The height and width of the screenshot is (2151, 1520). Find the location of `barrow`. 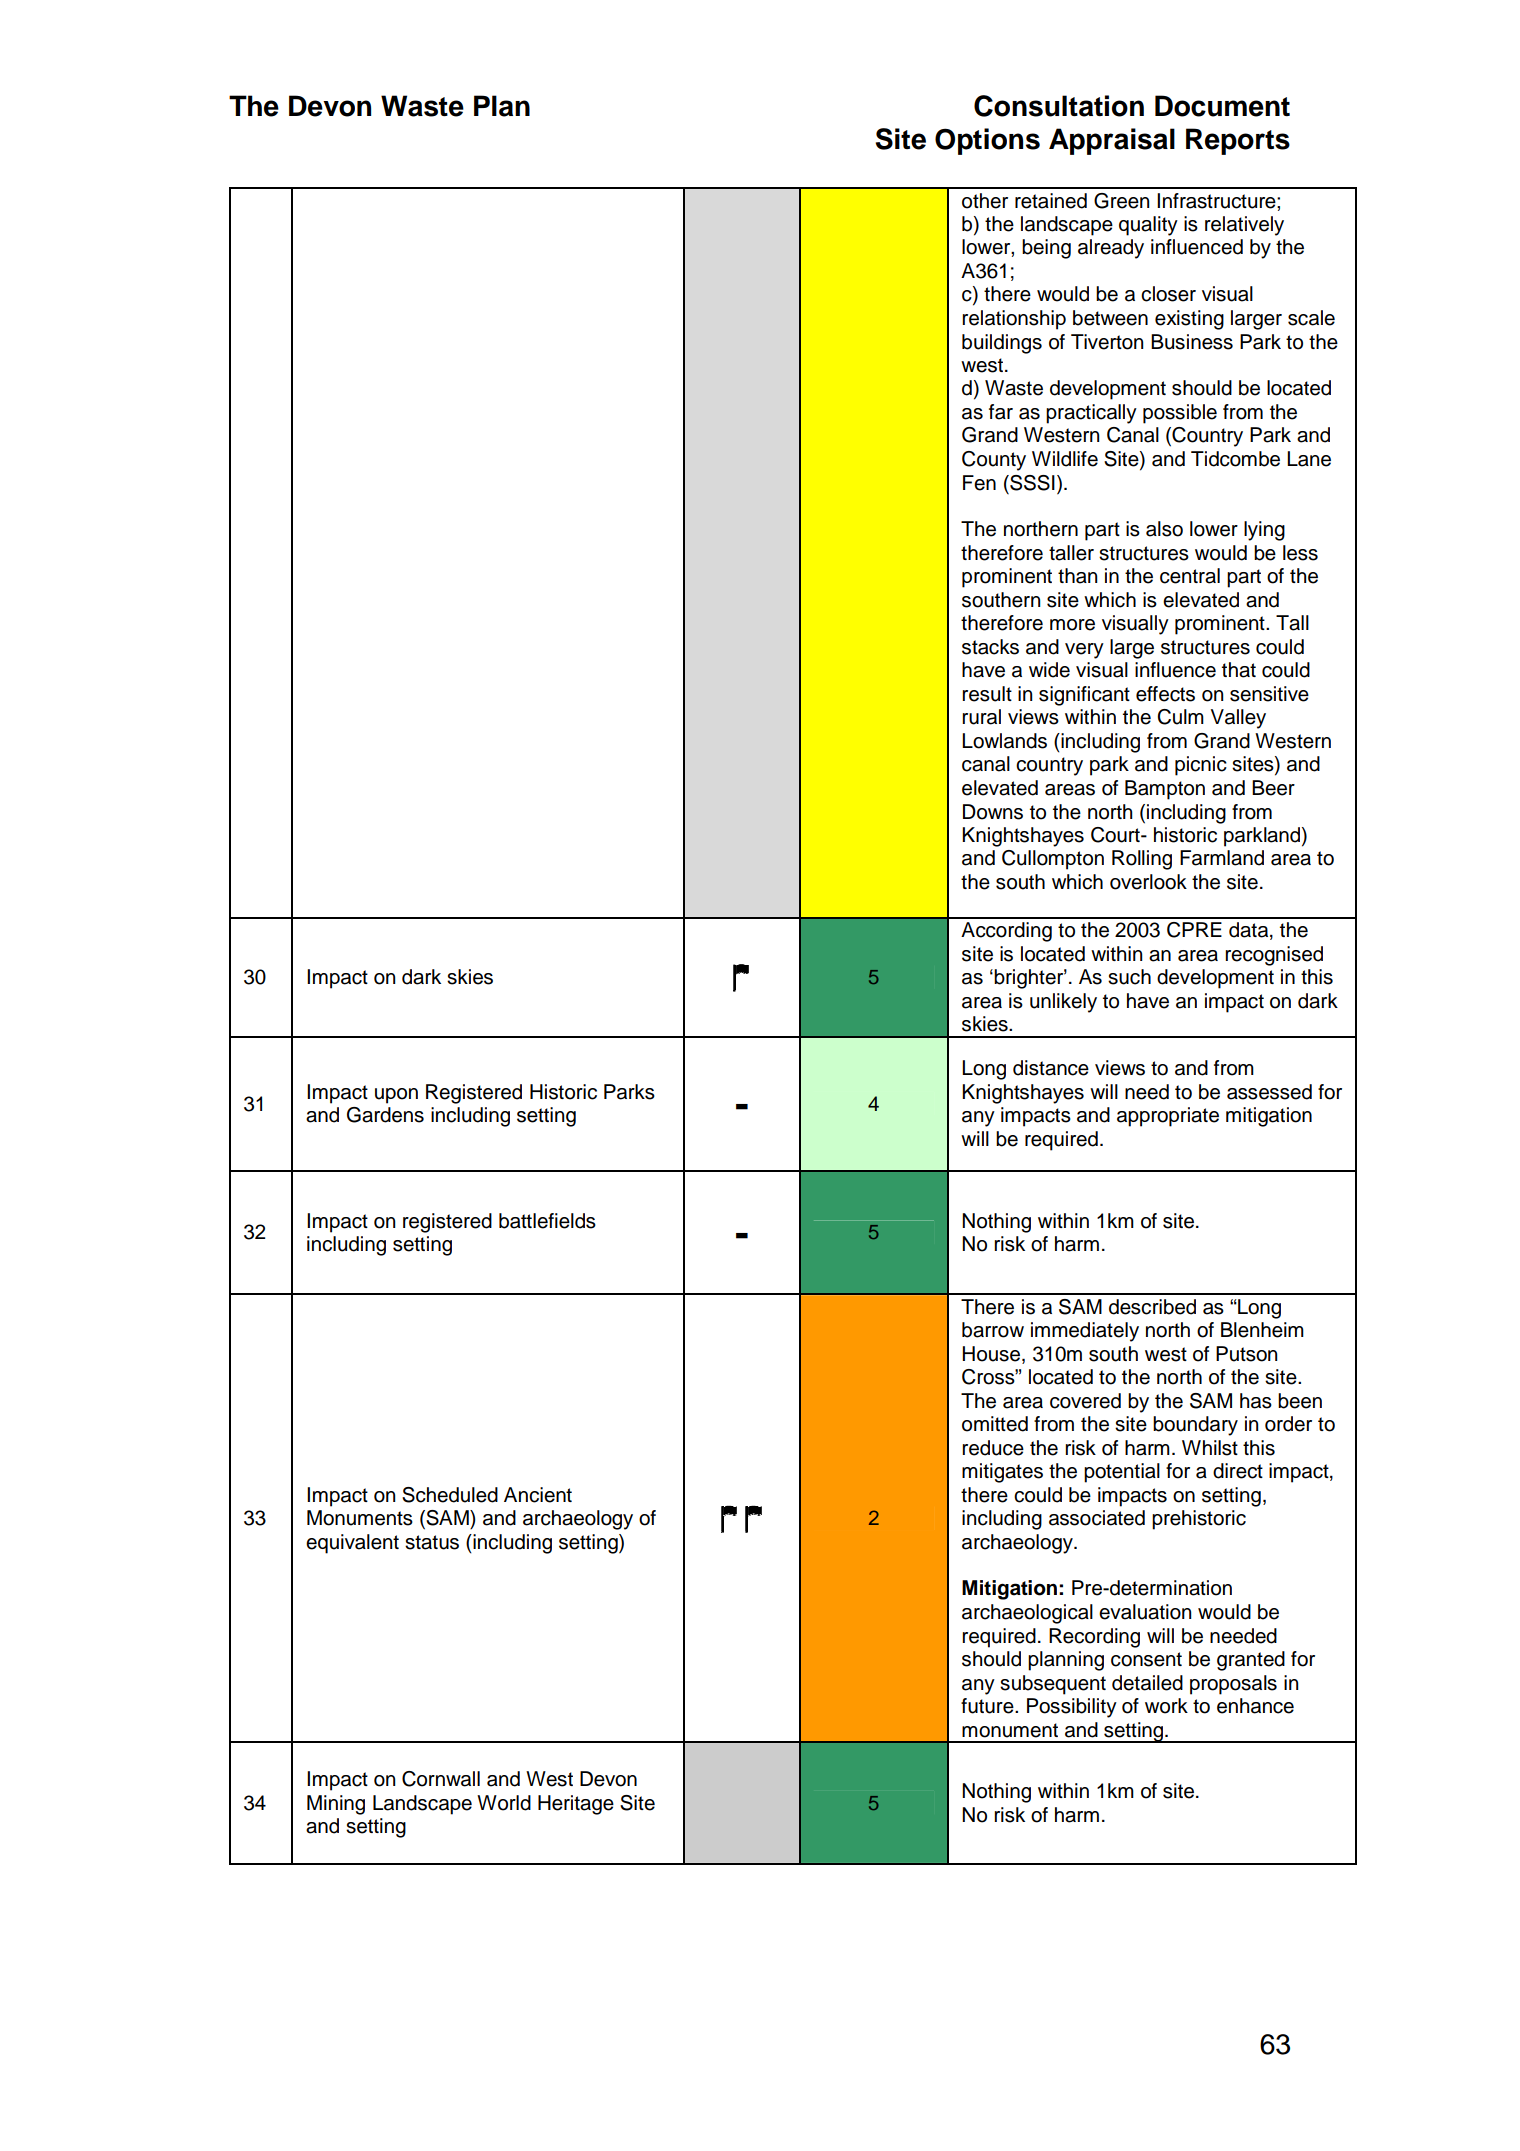

barrow is located at coordinates (993, 1330).
